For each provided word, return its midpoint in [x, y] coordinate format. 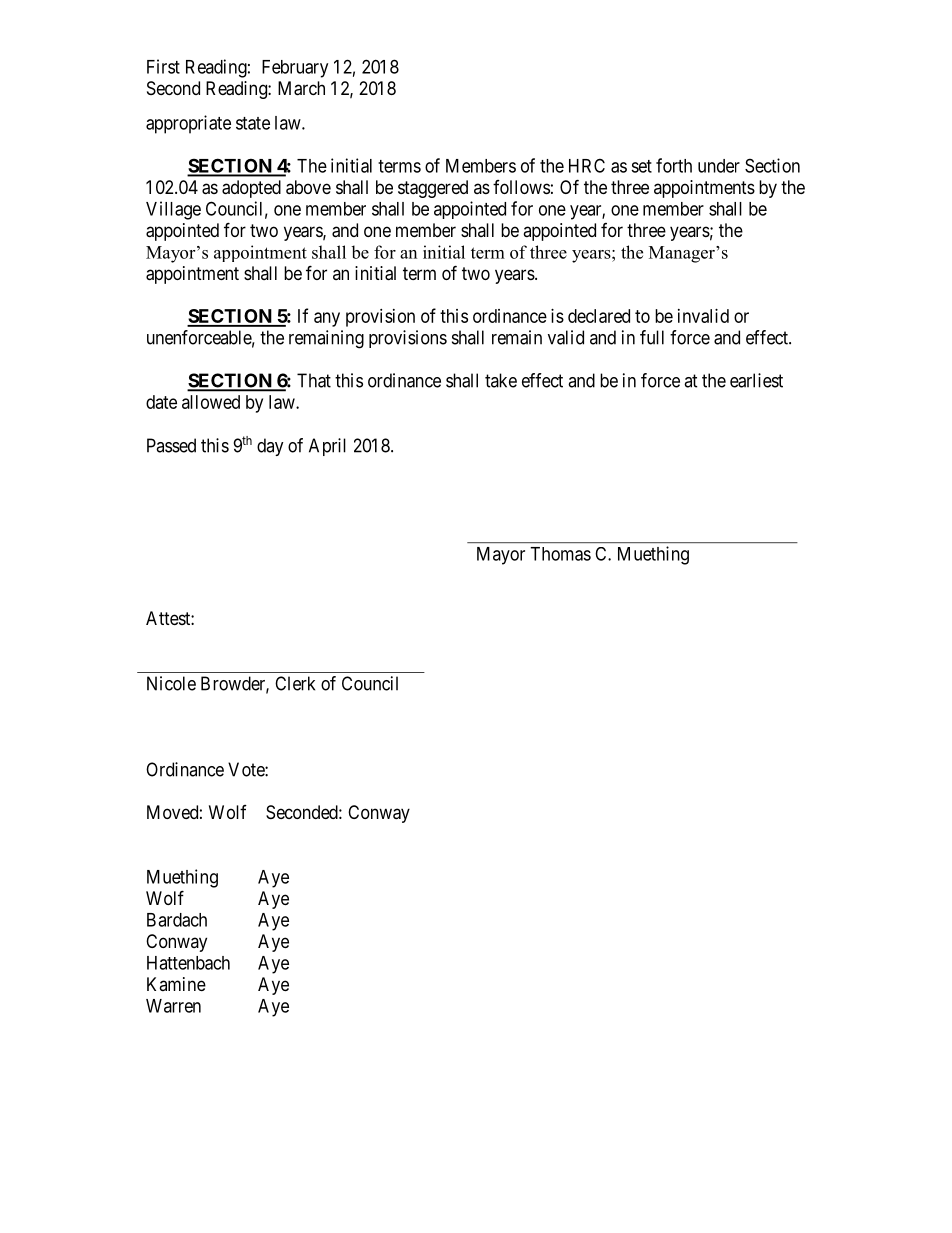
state [253, 123]
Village [173, 210]
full [652, 337]
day [270, 447]
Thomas [560, 554]
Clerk [295, 683]
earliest [756, 380]
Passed [171, 445]
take [501, 380]
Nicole [171, 683]
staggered [433, 189]
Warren [173, 1006]
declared [599, 316]
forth [674, 165]
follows [521, 187]
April [327, 447]
